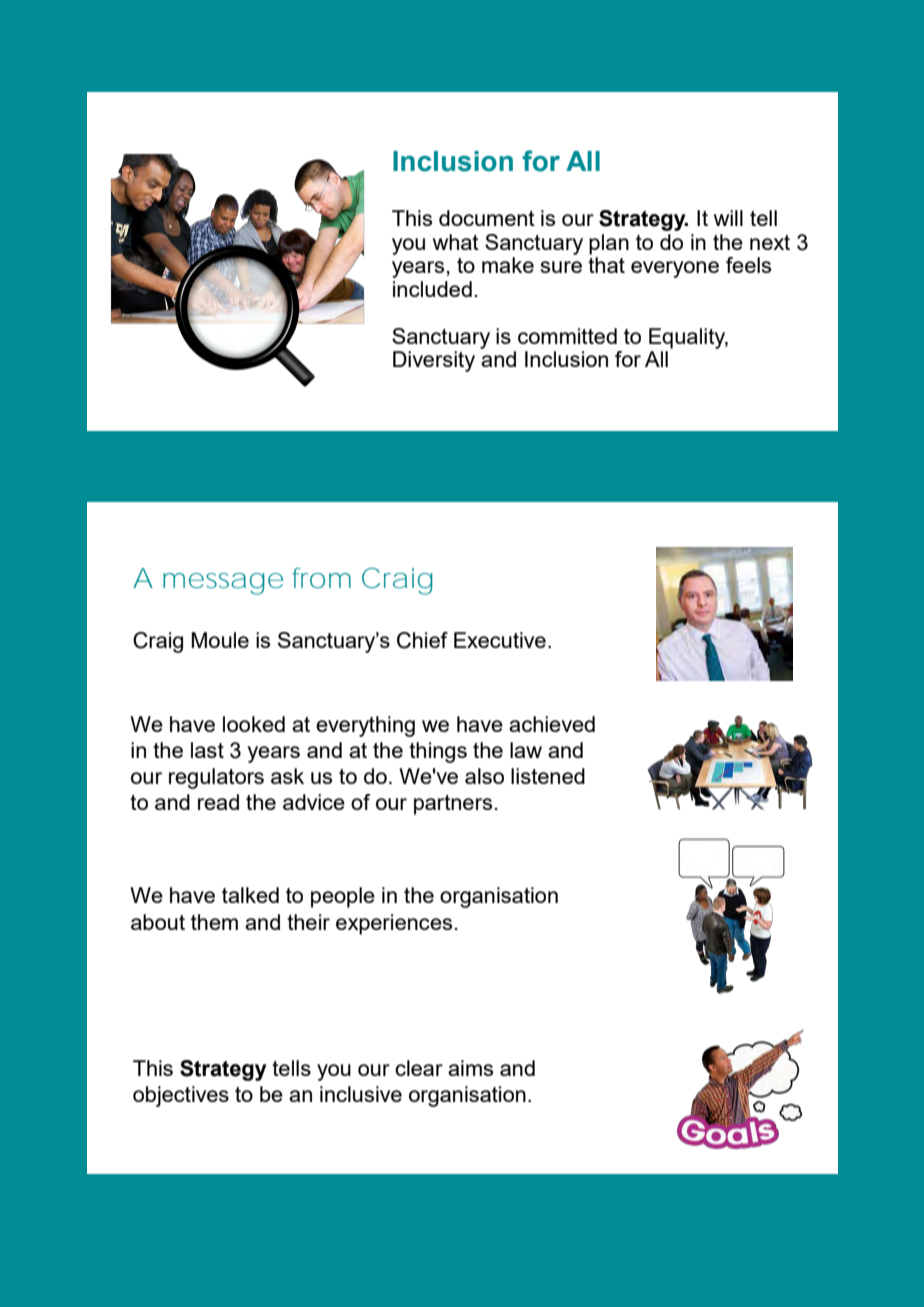 The width and height of the screenshot is (924, 1307). What do you see at coordinates (432, 289) in the screenshot?
I see `included` at bounding box center [432, 289].
